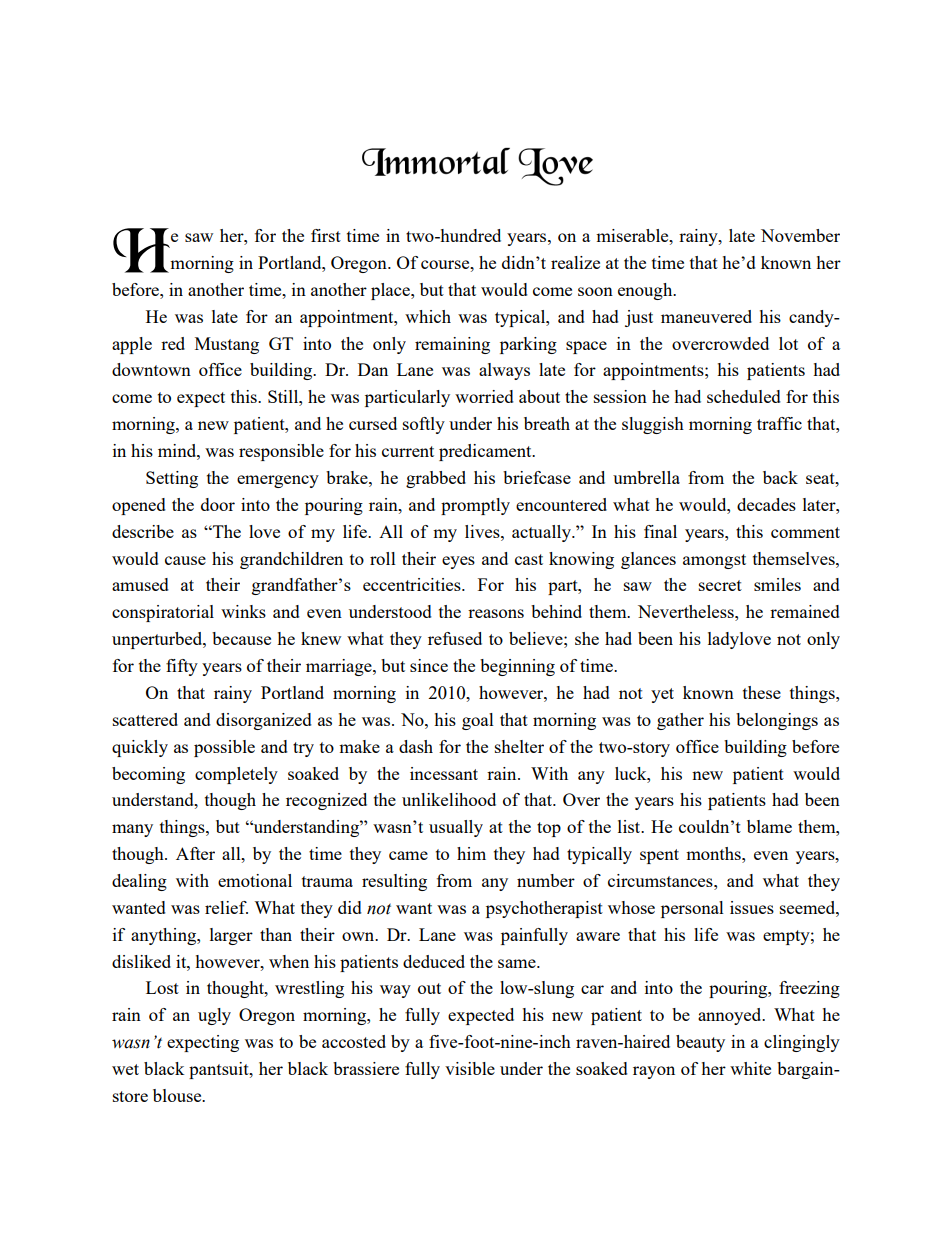 The height and width of the screenshot is (1233, 952). I want to click on blame, so click(769, 826).
